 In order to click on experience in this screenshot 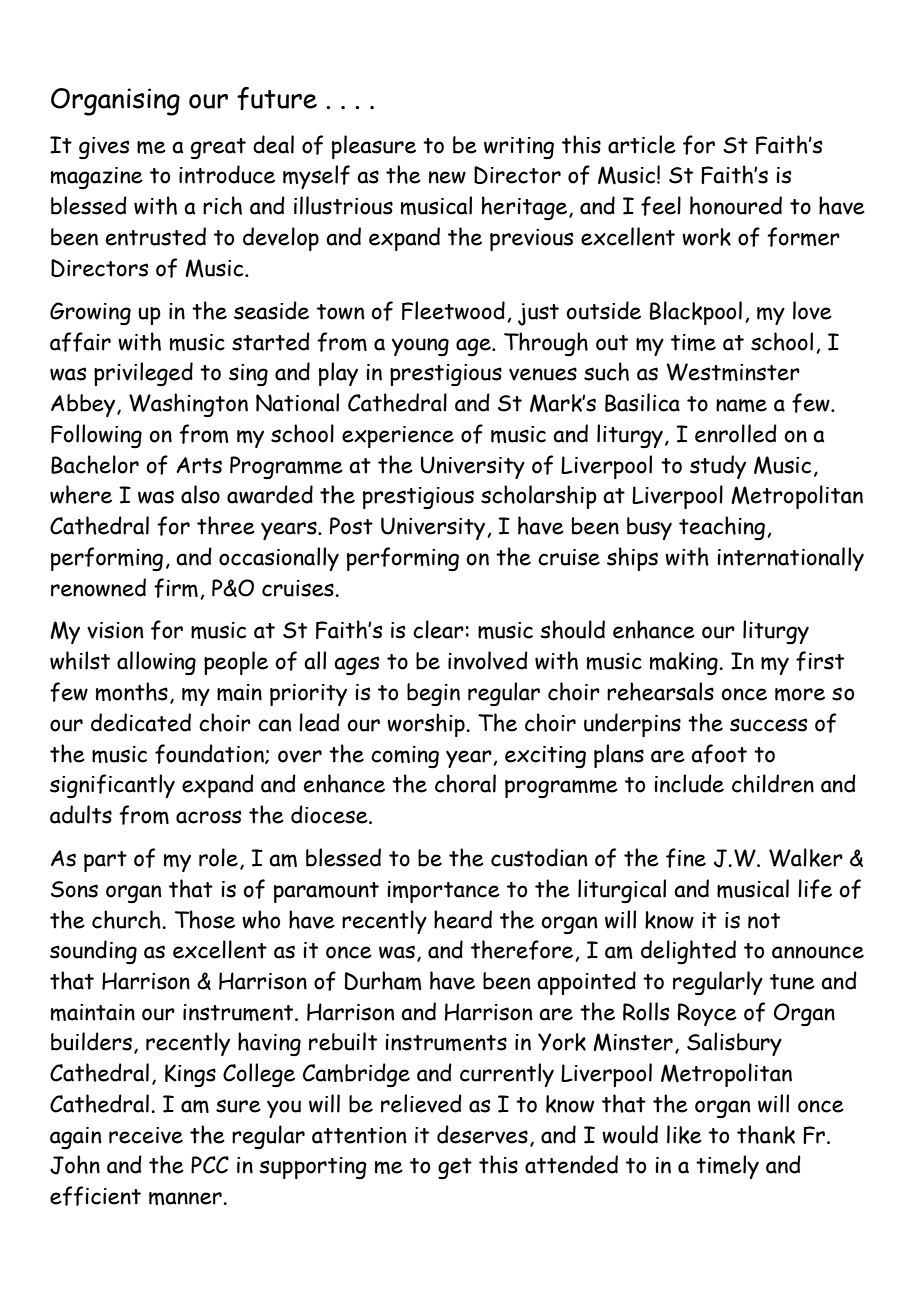, I will do `click(398, 437)`.
